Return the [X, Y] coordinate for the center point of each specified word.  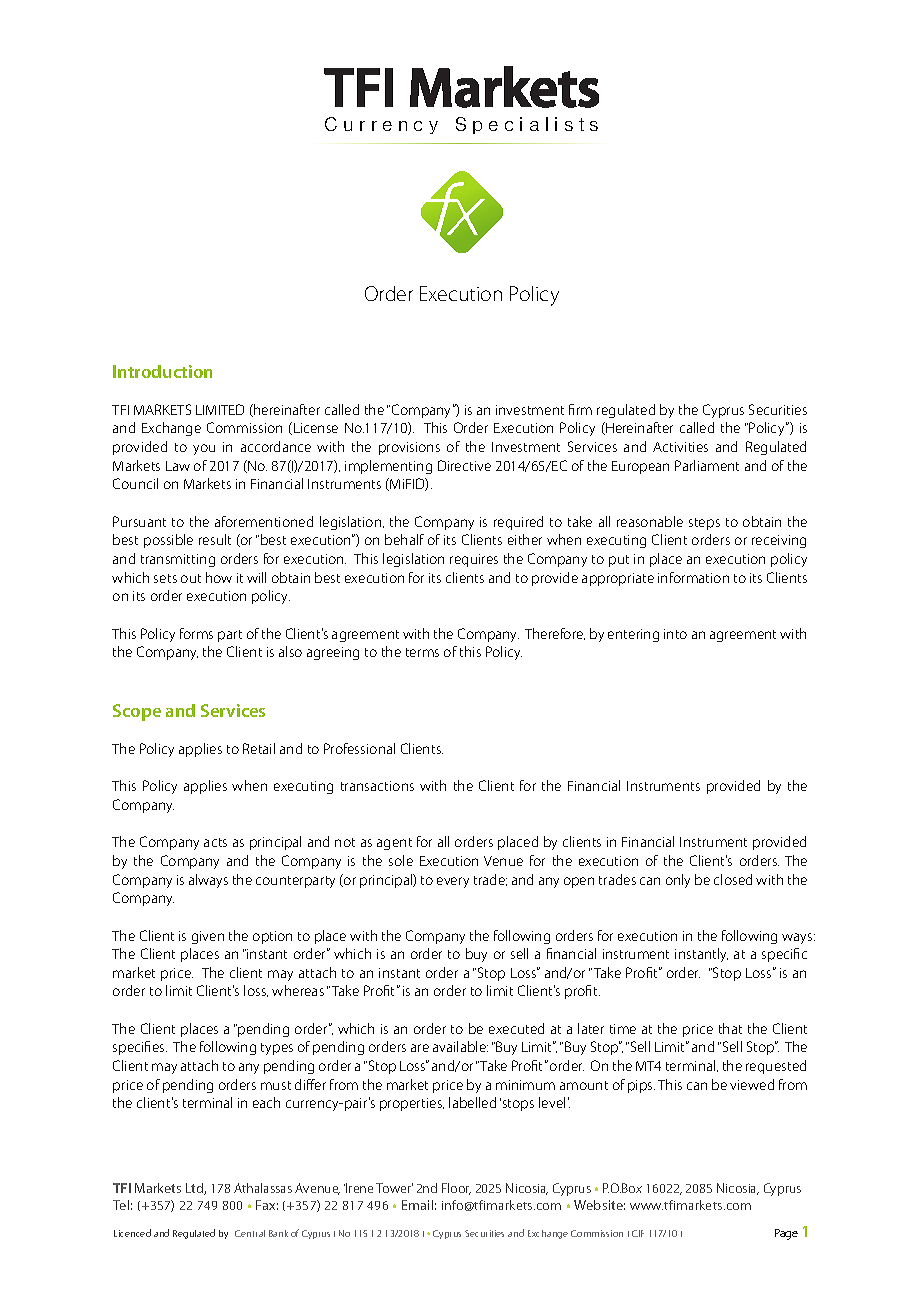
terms [422, 652]
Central [250, 1233]
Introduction [162, 371]
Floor [456, 1189]
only [678, 881]
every [453, 882]
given [208, 937]
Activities [680, 447]
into [675, 634]
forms [196, 633]
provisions [409, 448]
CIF [638, 1233]
